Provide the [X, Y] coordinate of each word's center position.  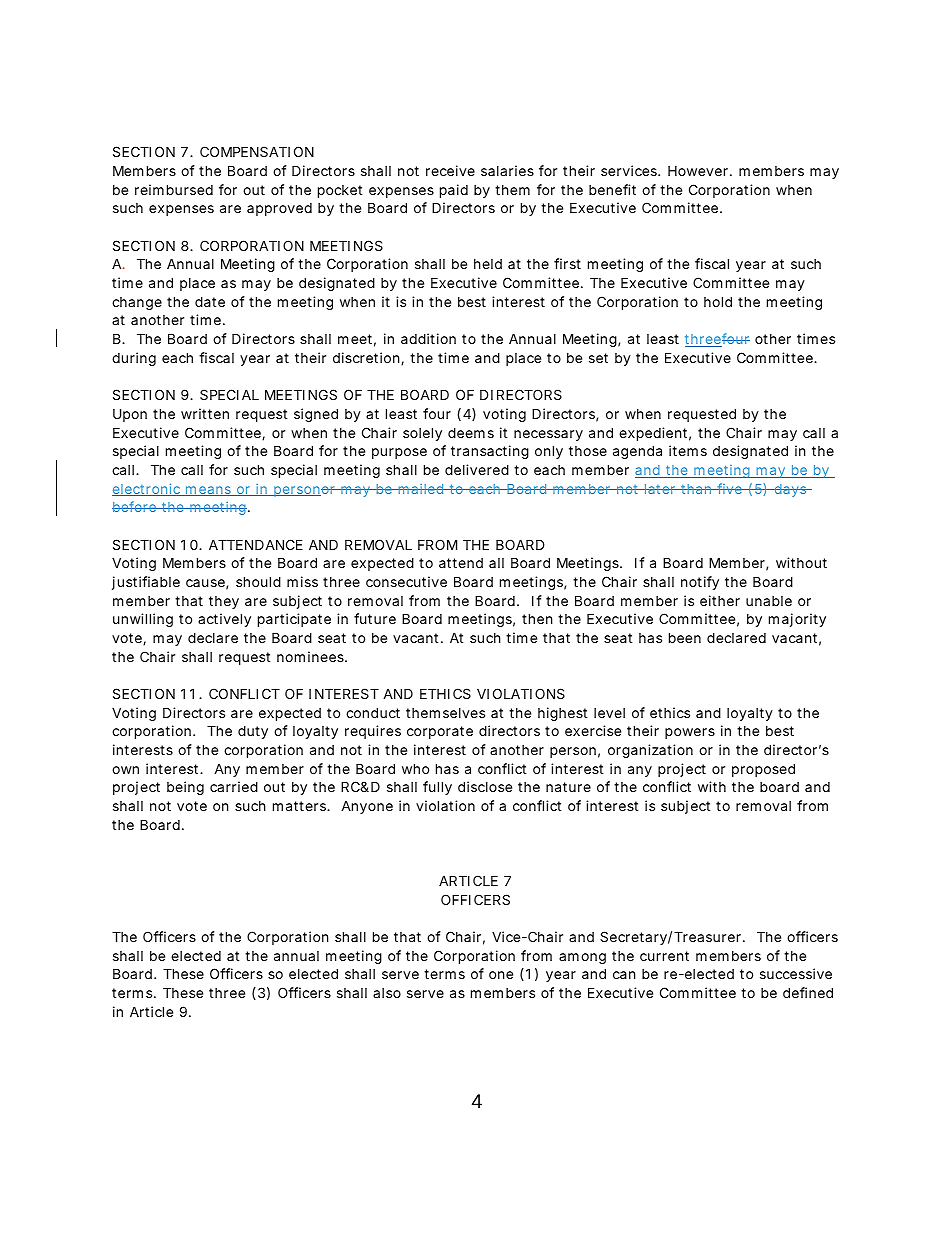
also [387, 993]
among [582, 958]
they [224, 602]
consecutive [406, 581]
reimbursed [174, 189]
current [664, 956]
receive [450, 170]
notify [700, 583]
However [699, 171]
